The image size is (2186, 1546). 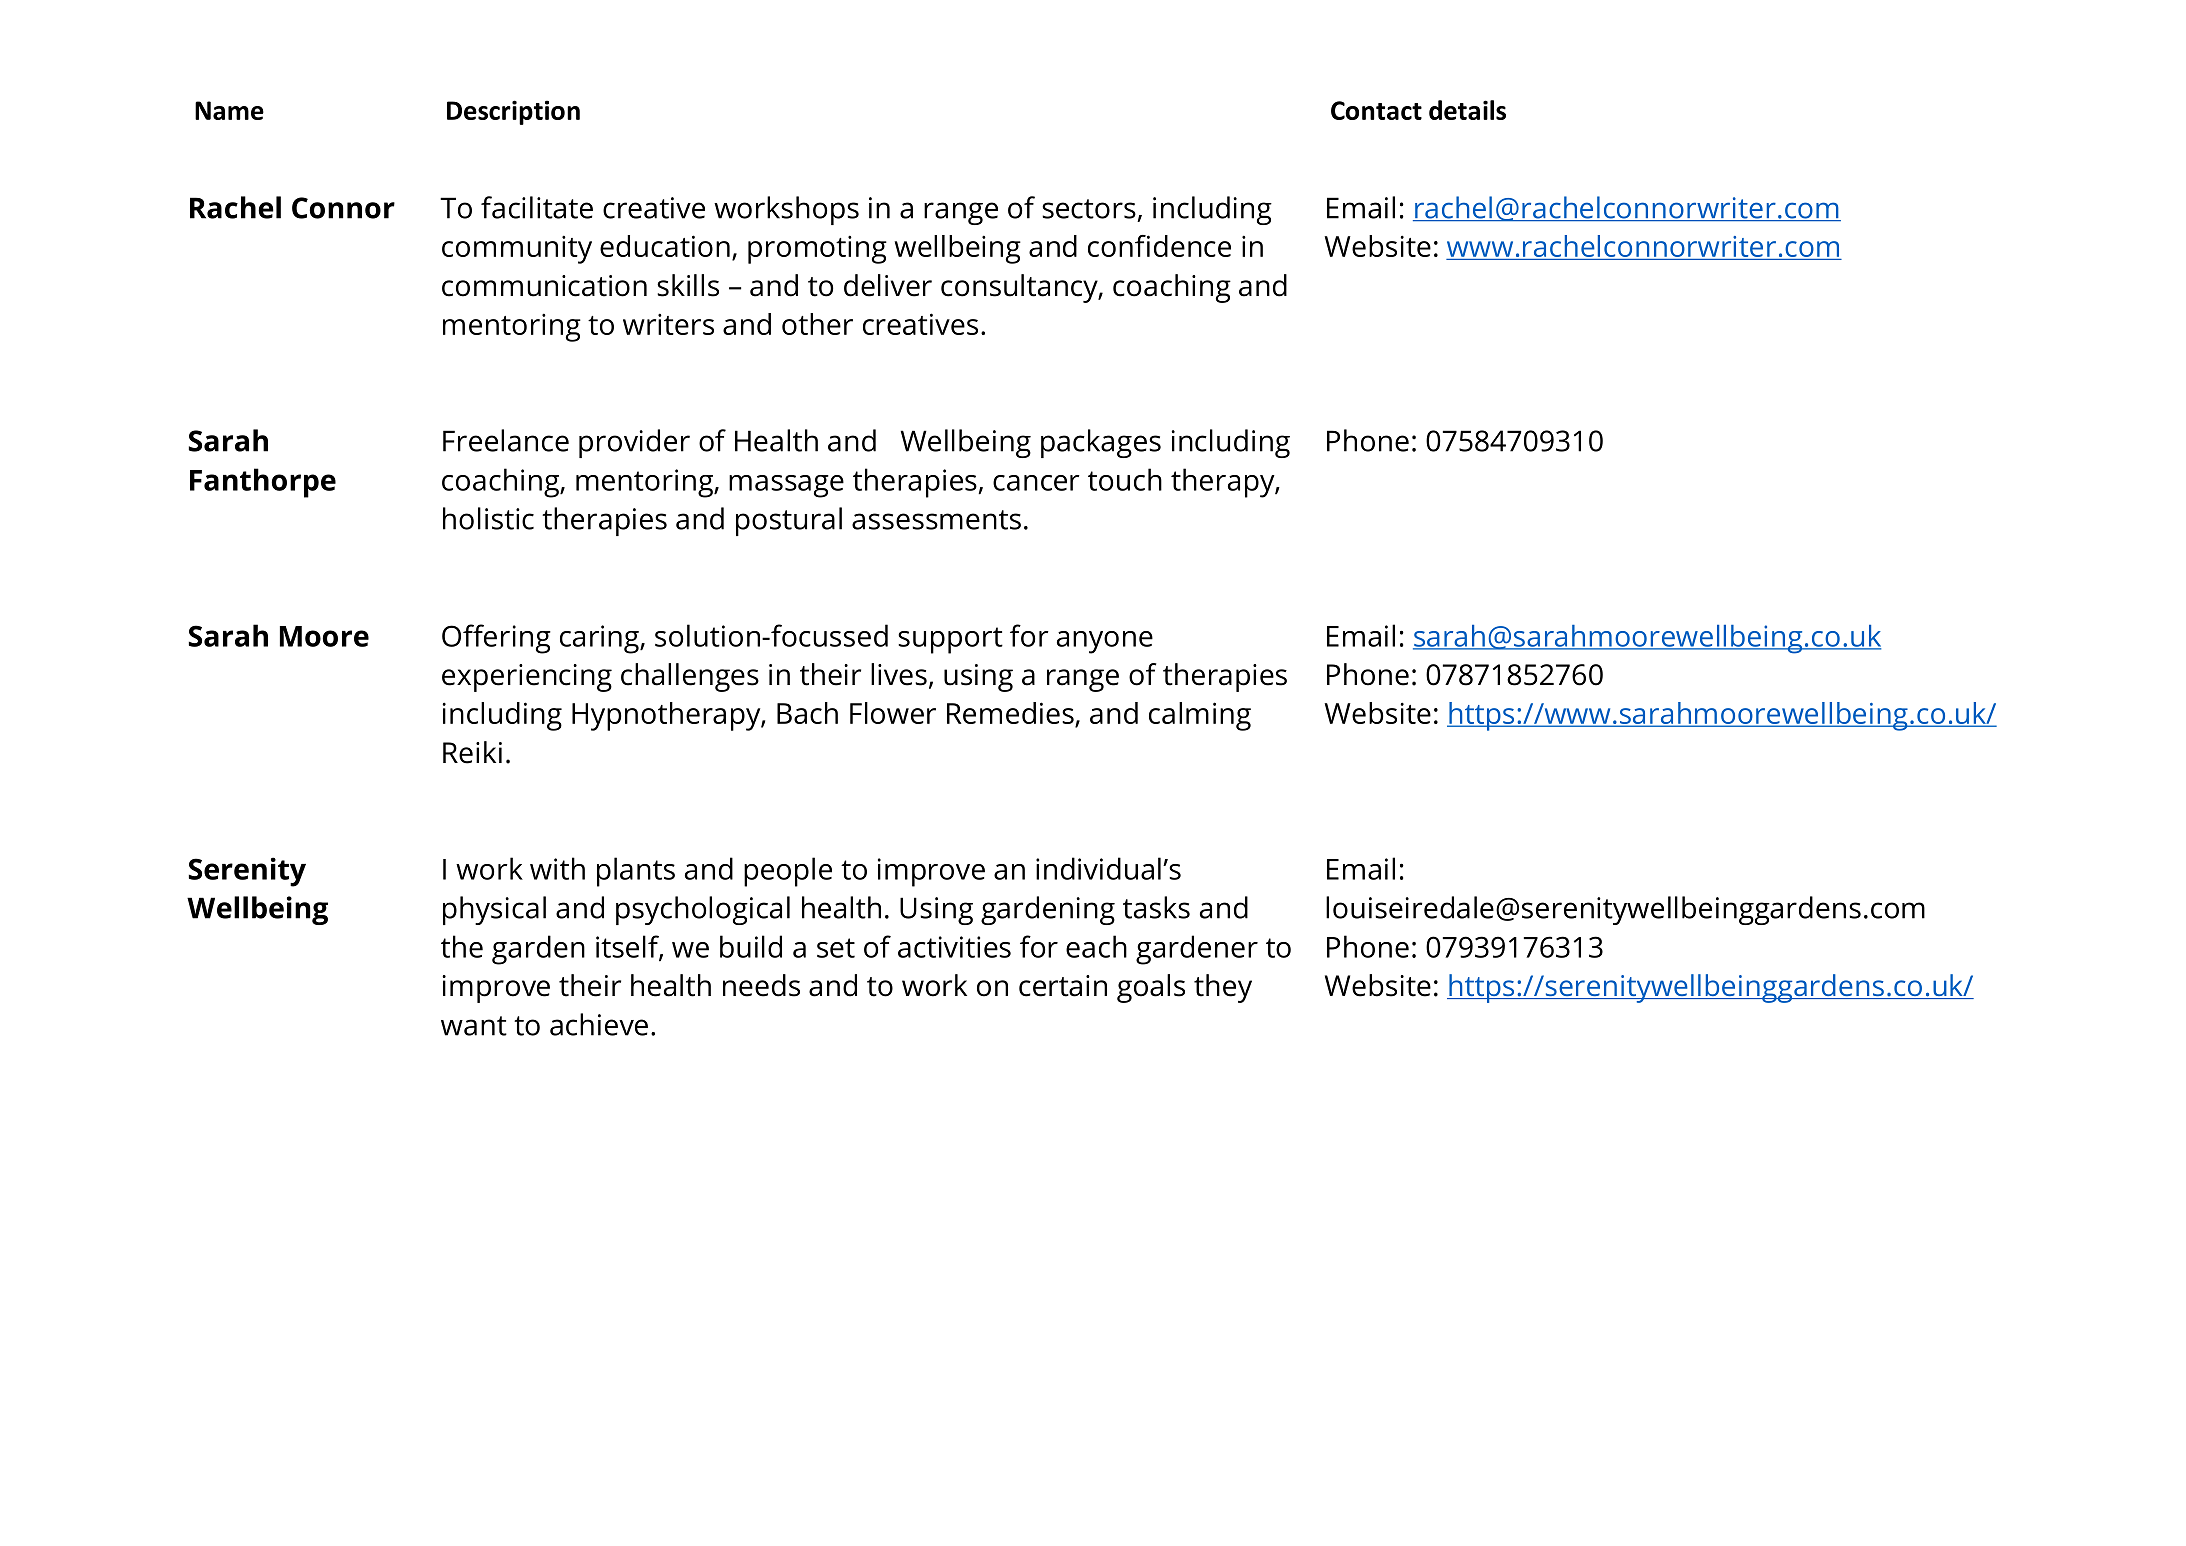 What do you see at coordinates (789, 521) in the image?
I see `postural` at bounding box center [789, 521].
